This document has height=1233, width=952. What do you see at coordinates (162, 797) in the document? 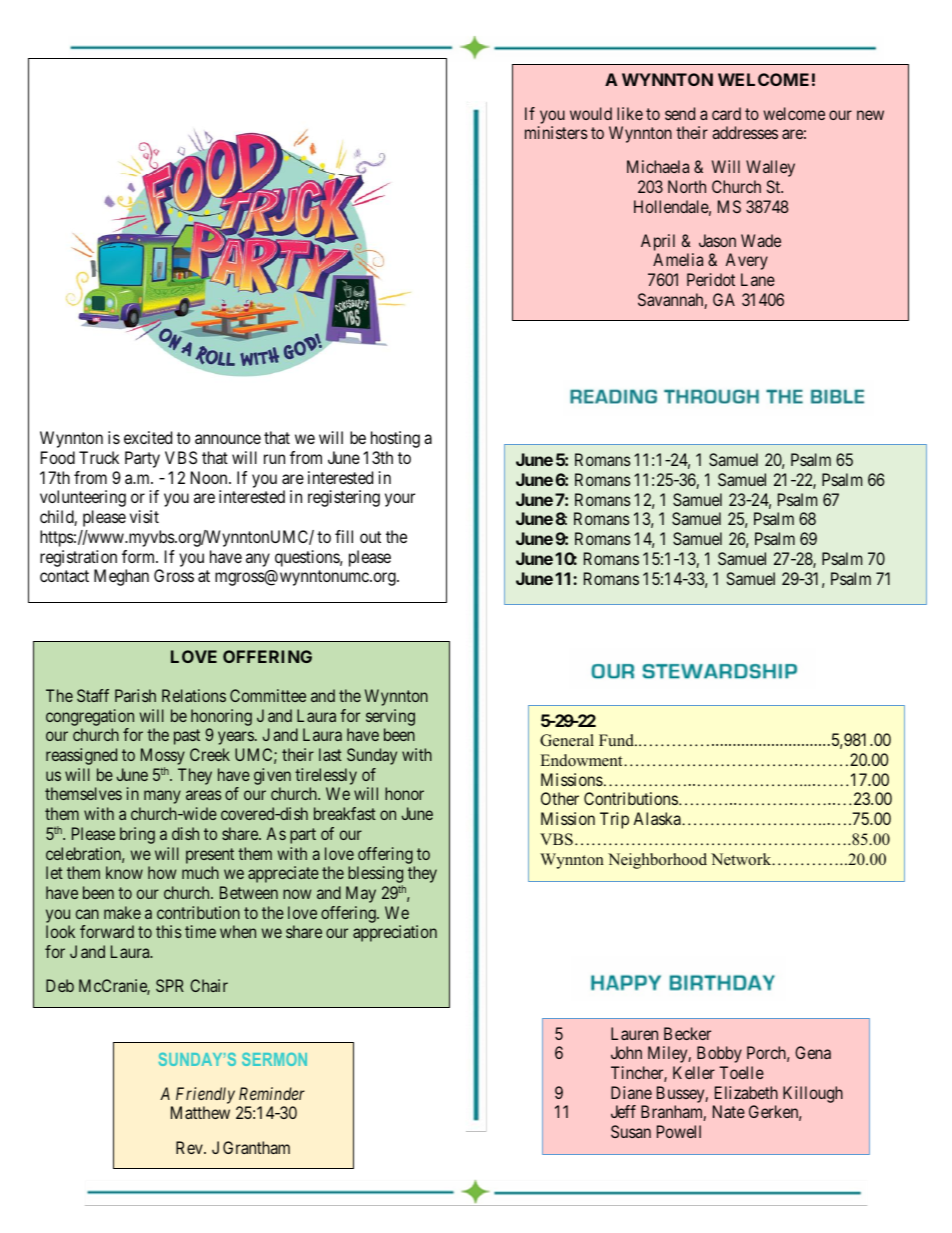
I see `many` at bounding box center [162, 797].
